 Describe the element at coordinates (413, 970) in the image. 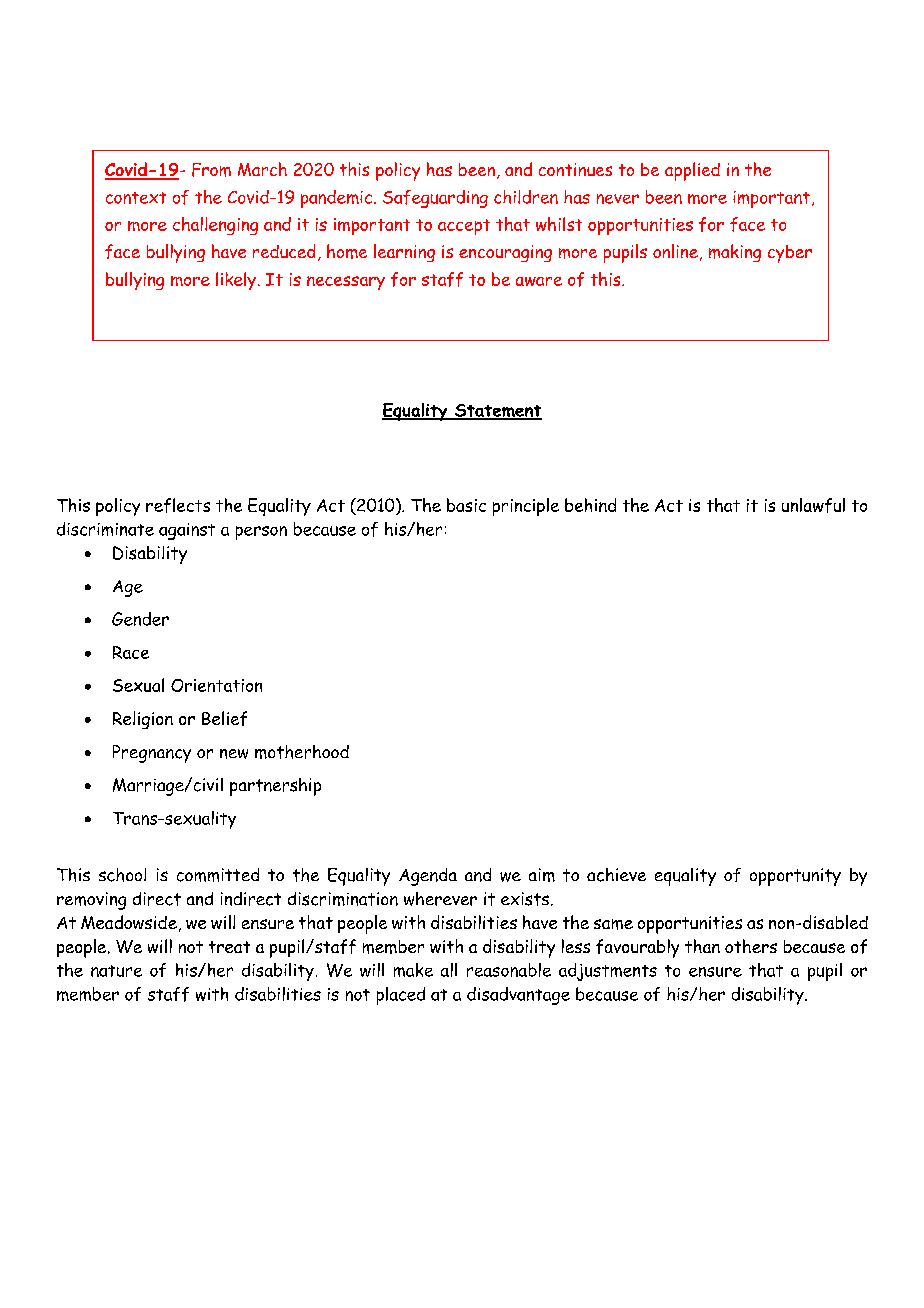

I see `make` at that location.
